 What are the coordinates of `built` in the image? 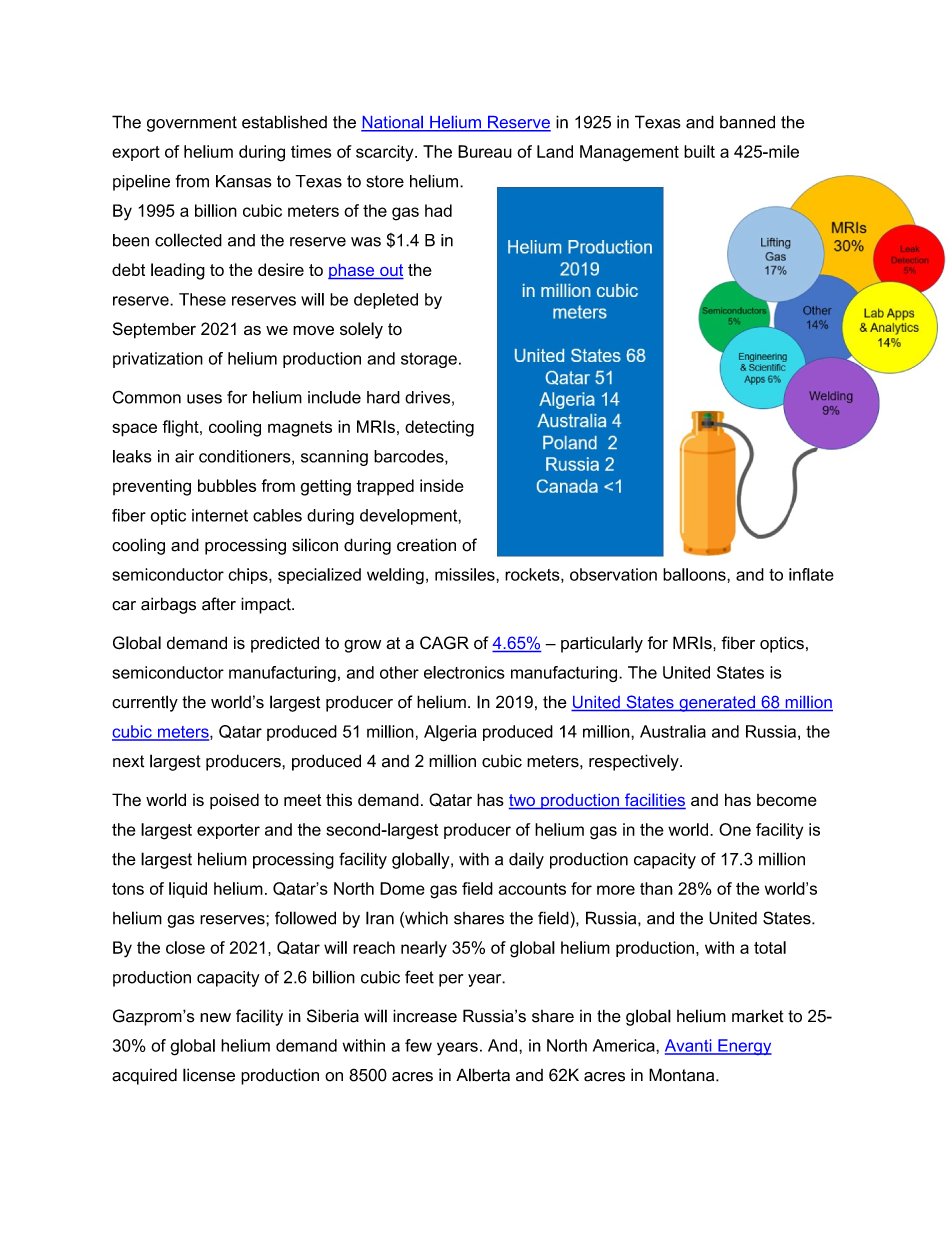 It's located at (699, 151).
